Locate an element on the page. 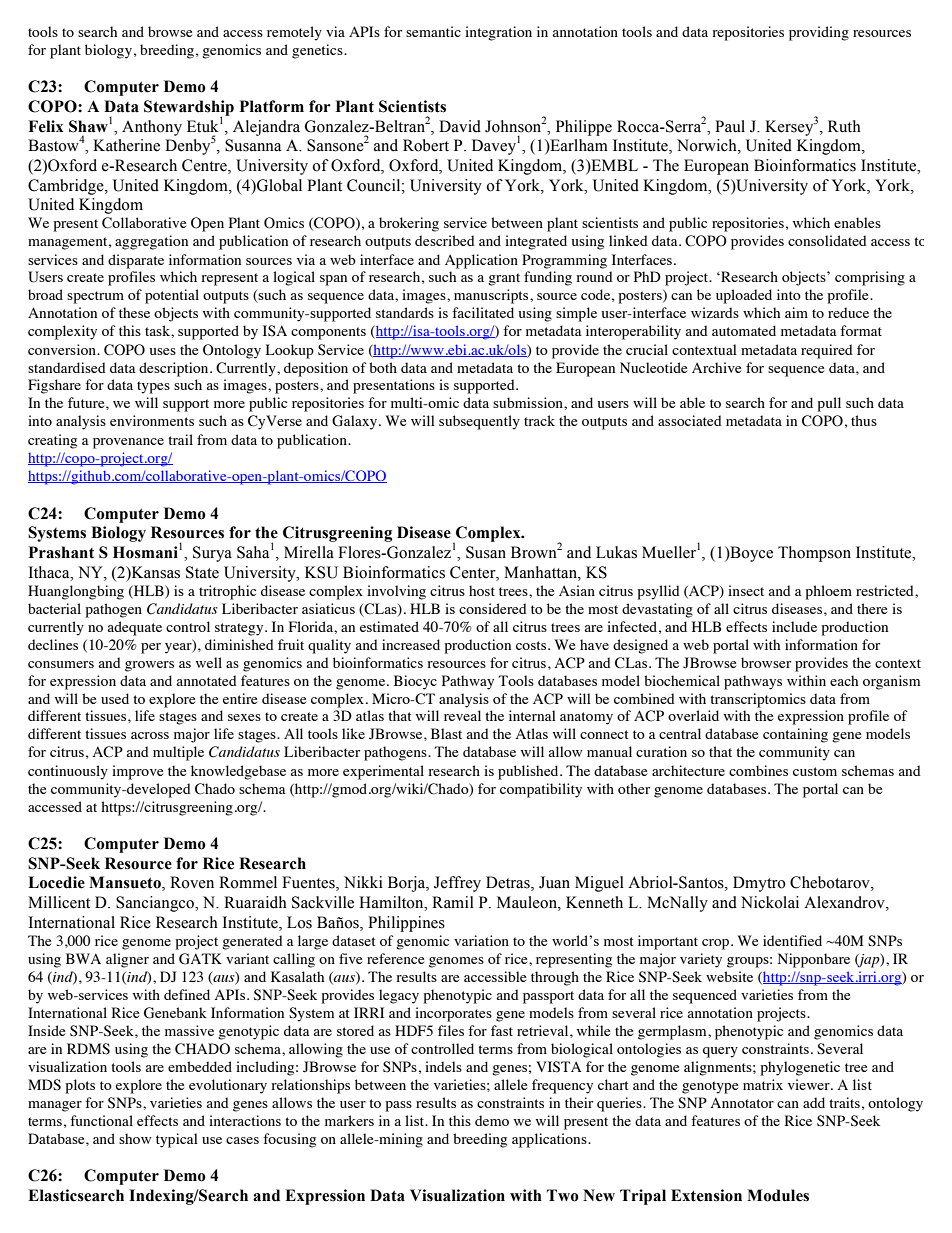 The image size is (952, 1233). providing is located at coordinates (819, 33).
